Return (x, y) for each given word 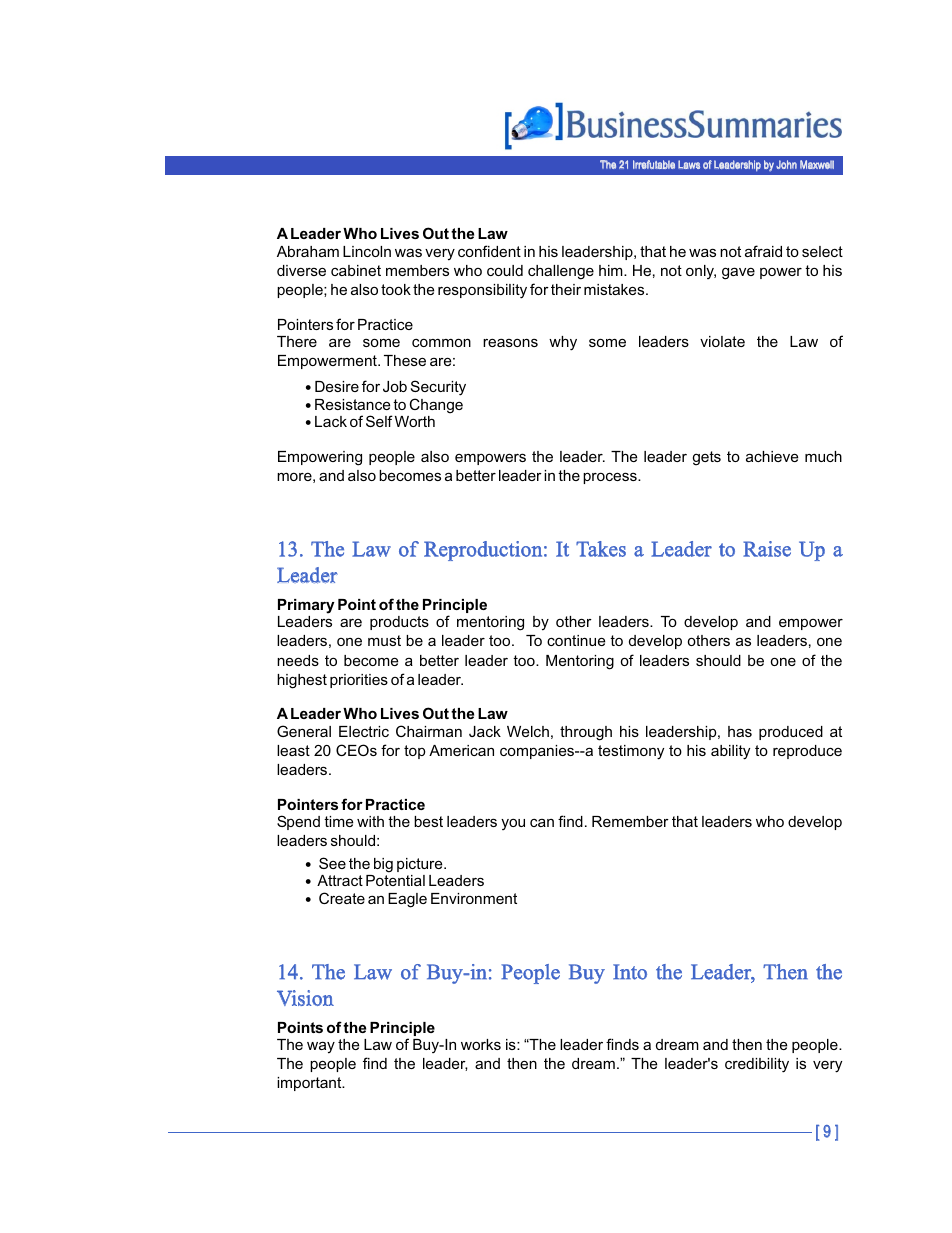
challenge (561, 272)
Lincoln (367, 251)
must (384, 640)
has (740, 731)
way (321, 1047)
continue (576, 640)
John (786, 164)
